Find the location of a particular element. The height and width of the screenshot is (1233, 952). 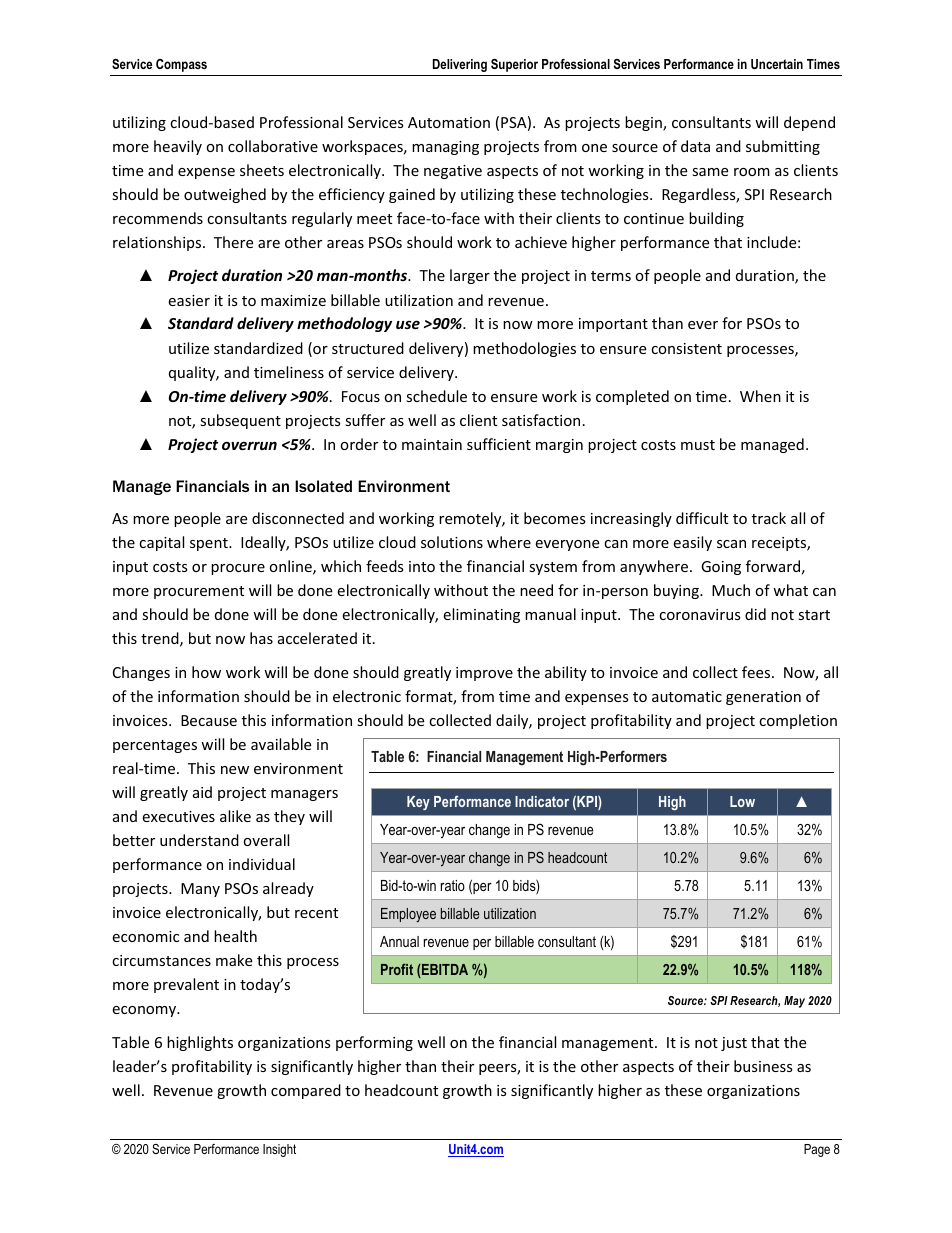

Insight is located at coordinates (279, 1150).
